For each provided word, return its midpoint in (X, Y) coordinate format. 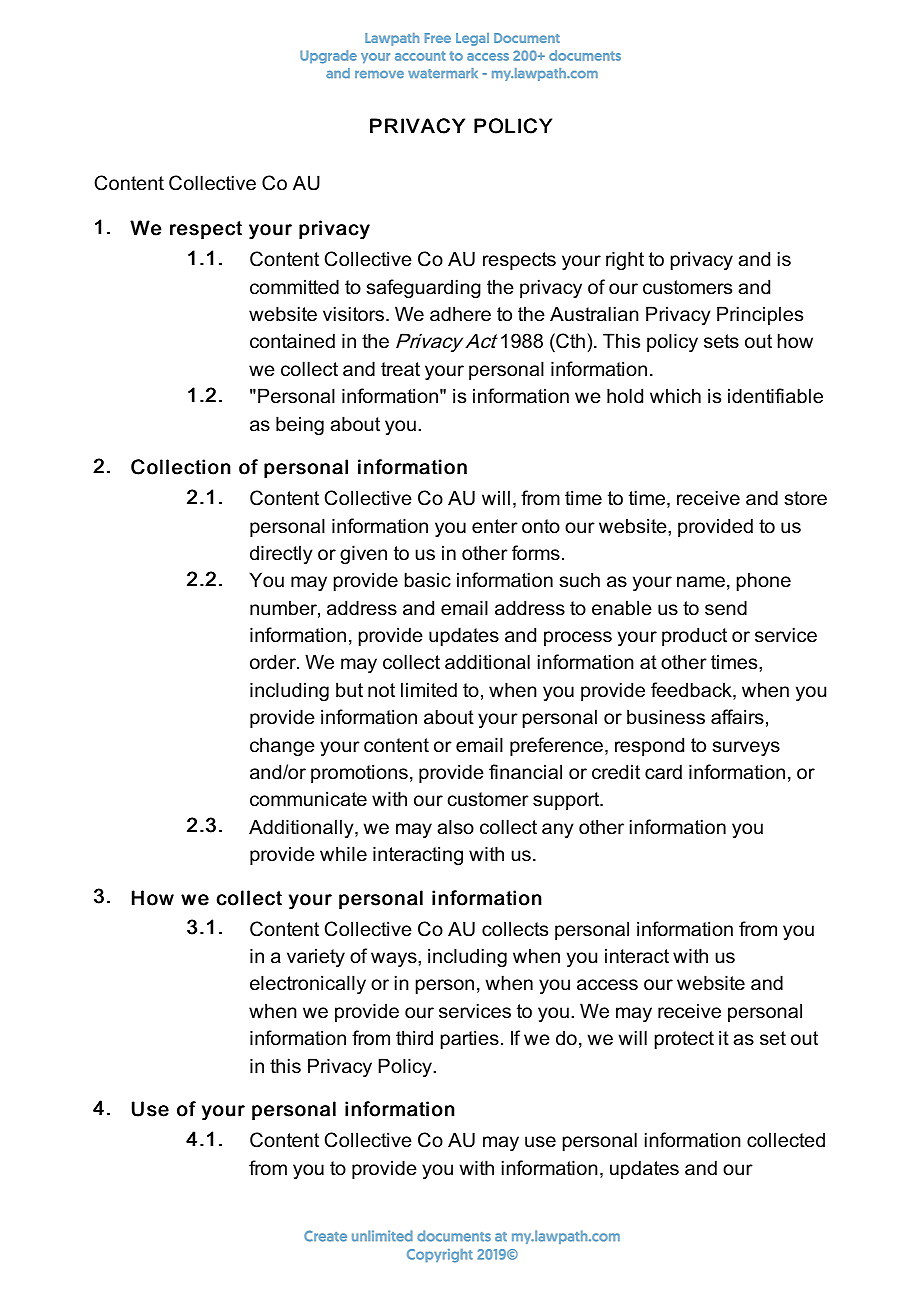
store (805, 498)
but (349, 690)
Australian (594, 314)
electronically (308, 984)
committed (294, 287)
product (694, 636)
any (558, 830)
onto (541, 526)
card (663, 772)
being (300, 425)
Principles (760, 315)
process (578, 638)
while (343, 854)
